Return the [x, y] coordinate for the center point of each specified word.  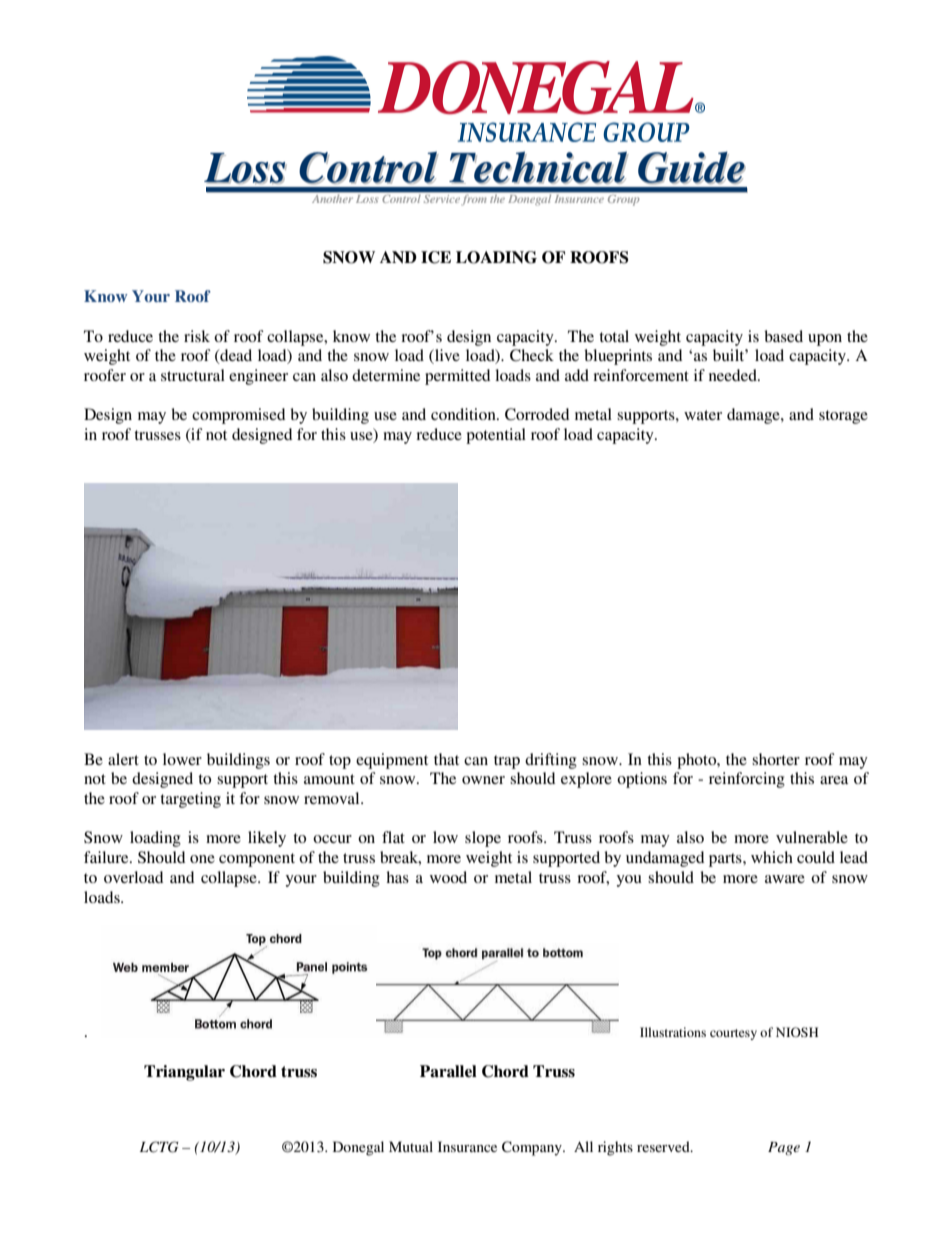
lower [182, 759]
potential [496, 436]
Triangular [184, 1073]
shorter [776, 759]
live [446, 356]
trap [507, 762]
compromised [238, 416]
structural [193, 375]
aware [785, 879]
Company [533, 1148]
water [703, 415]
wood [448, 877]
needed [734, 375]
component [257, 860]
